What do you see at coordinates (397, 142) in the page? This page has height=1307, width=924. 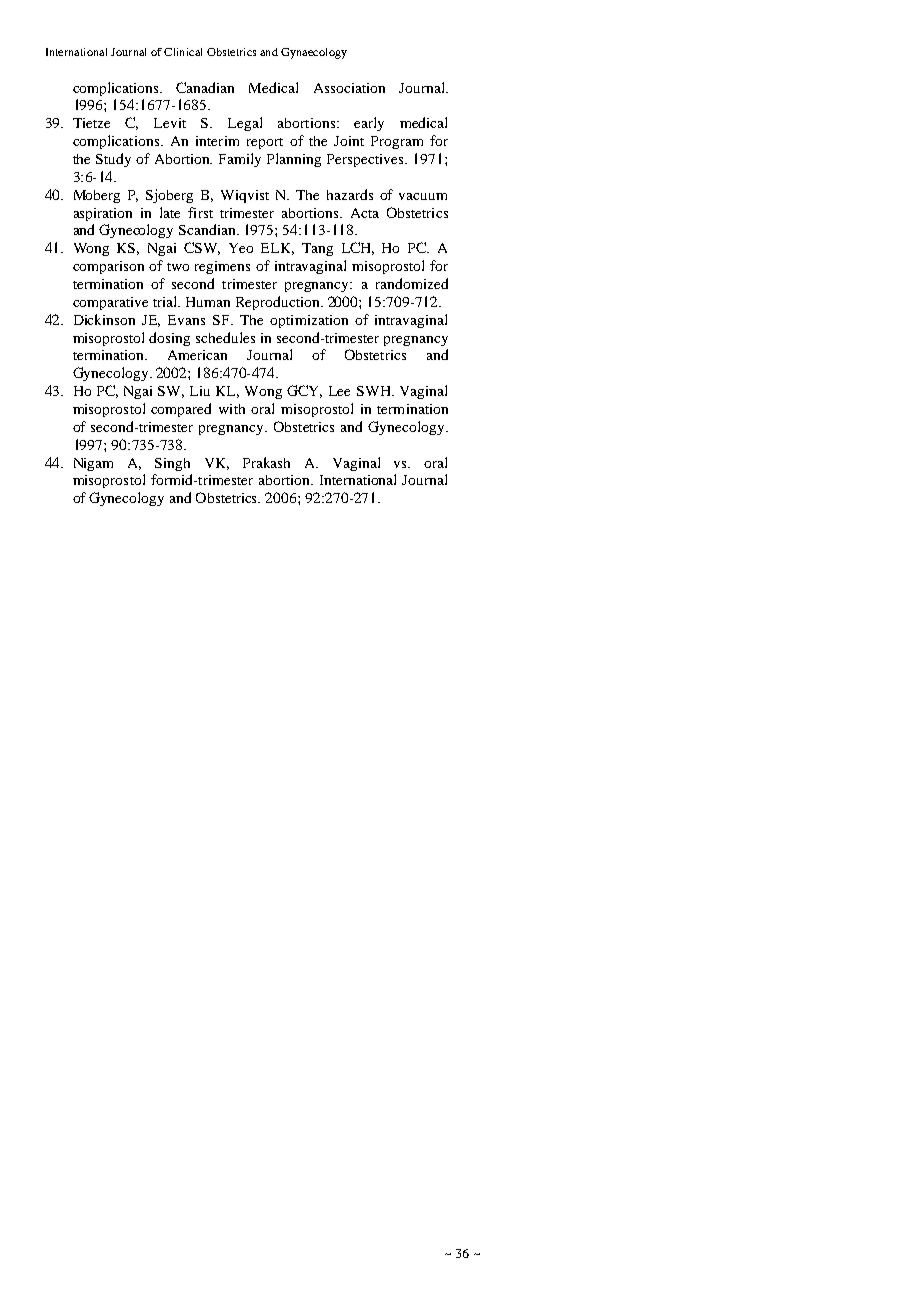 I see `Program` at bounding box center [397, 142].
